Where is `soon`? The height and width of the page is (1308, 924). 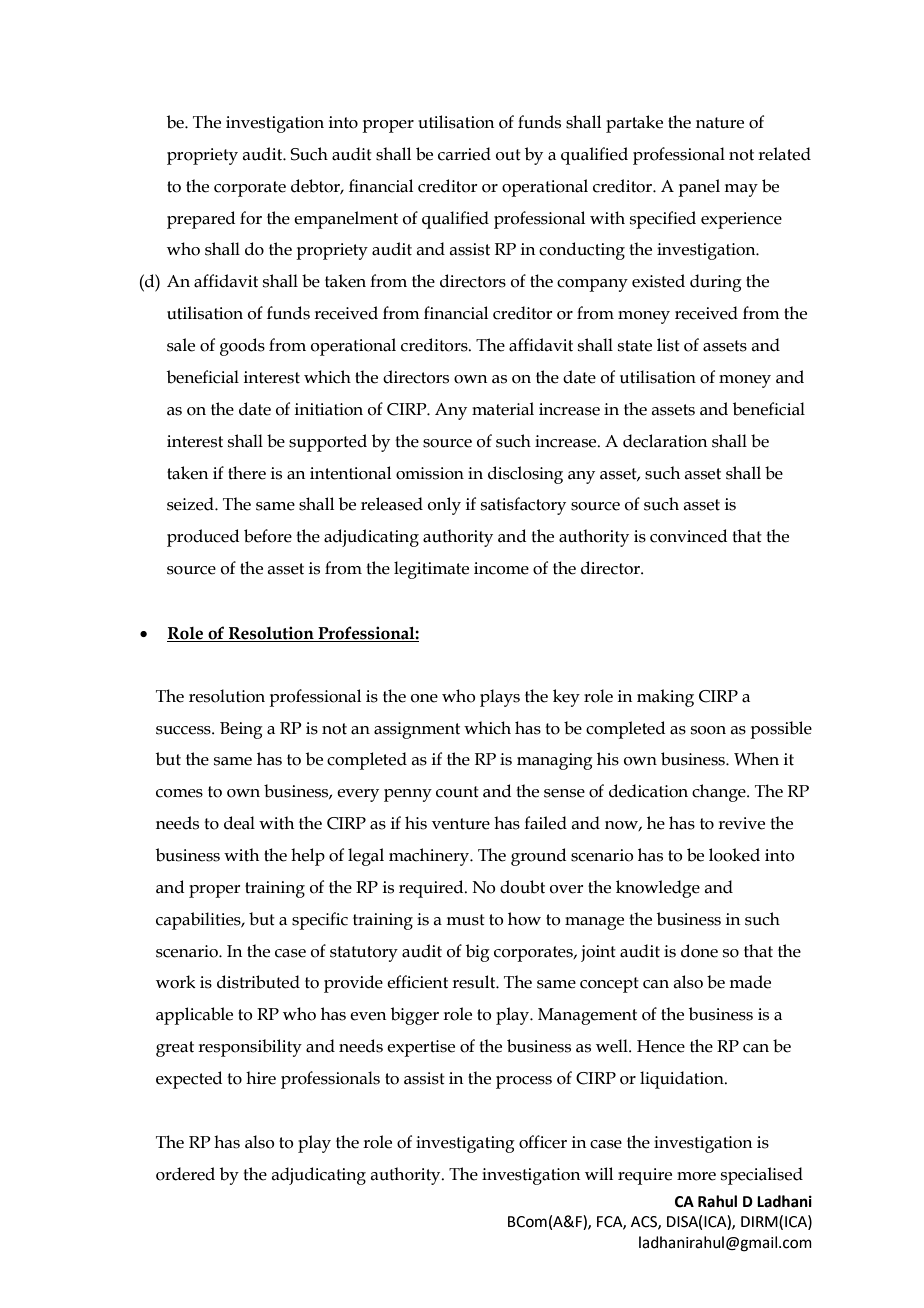 soon is located at coordinates (708, 730).
